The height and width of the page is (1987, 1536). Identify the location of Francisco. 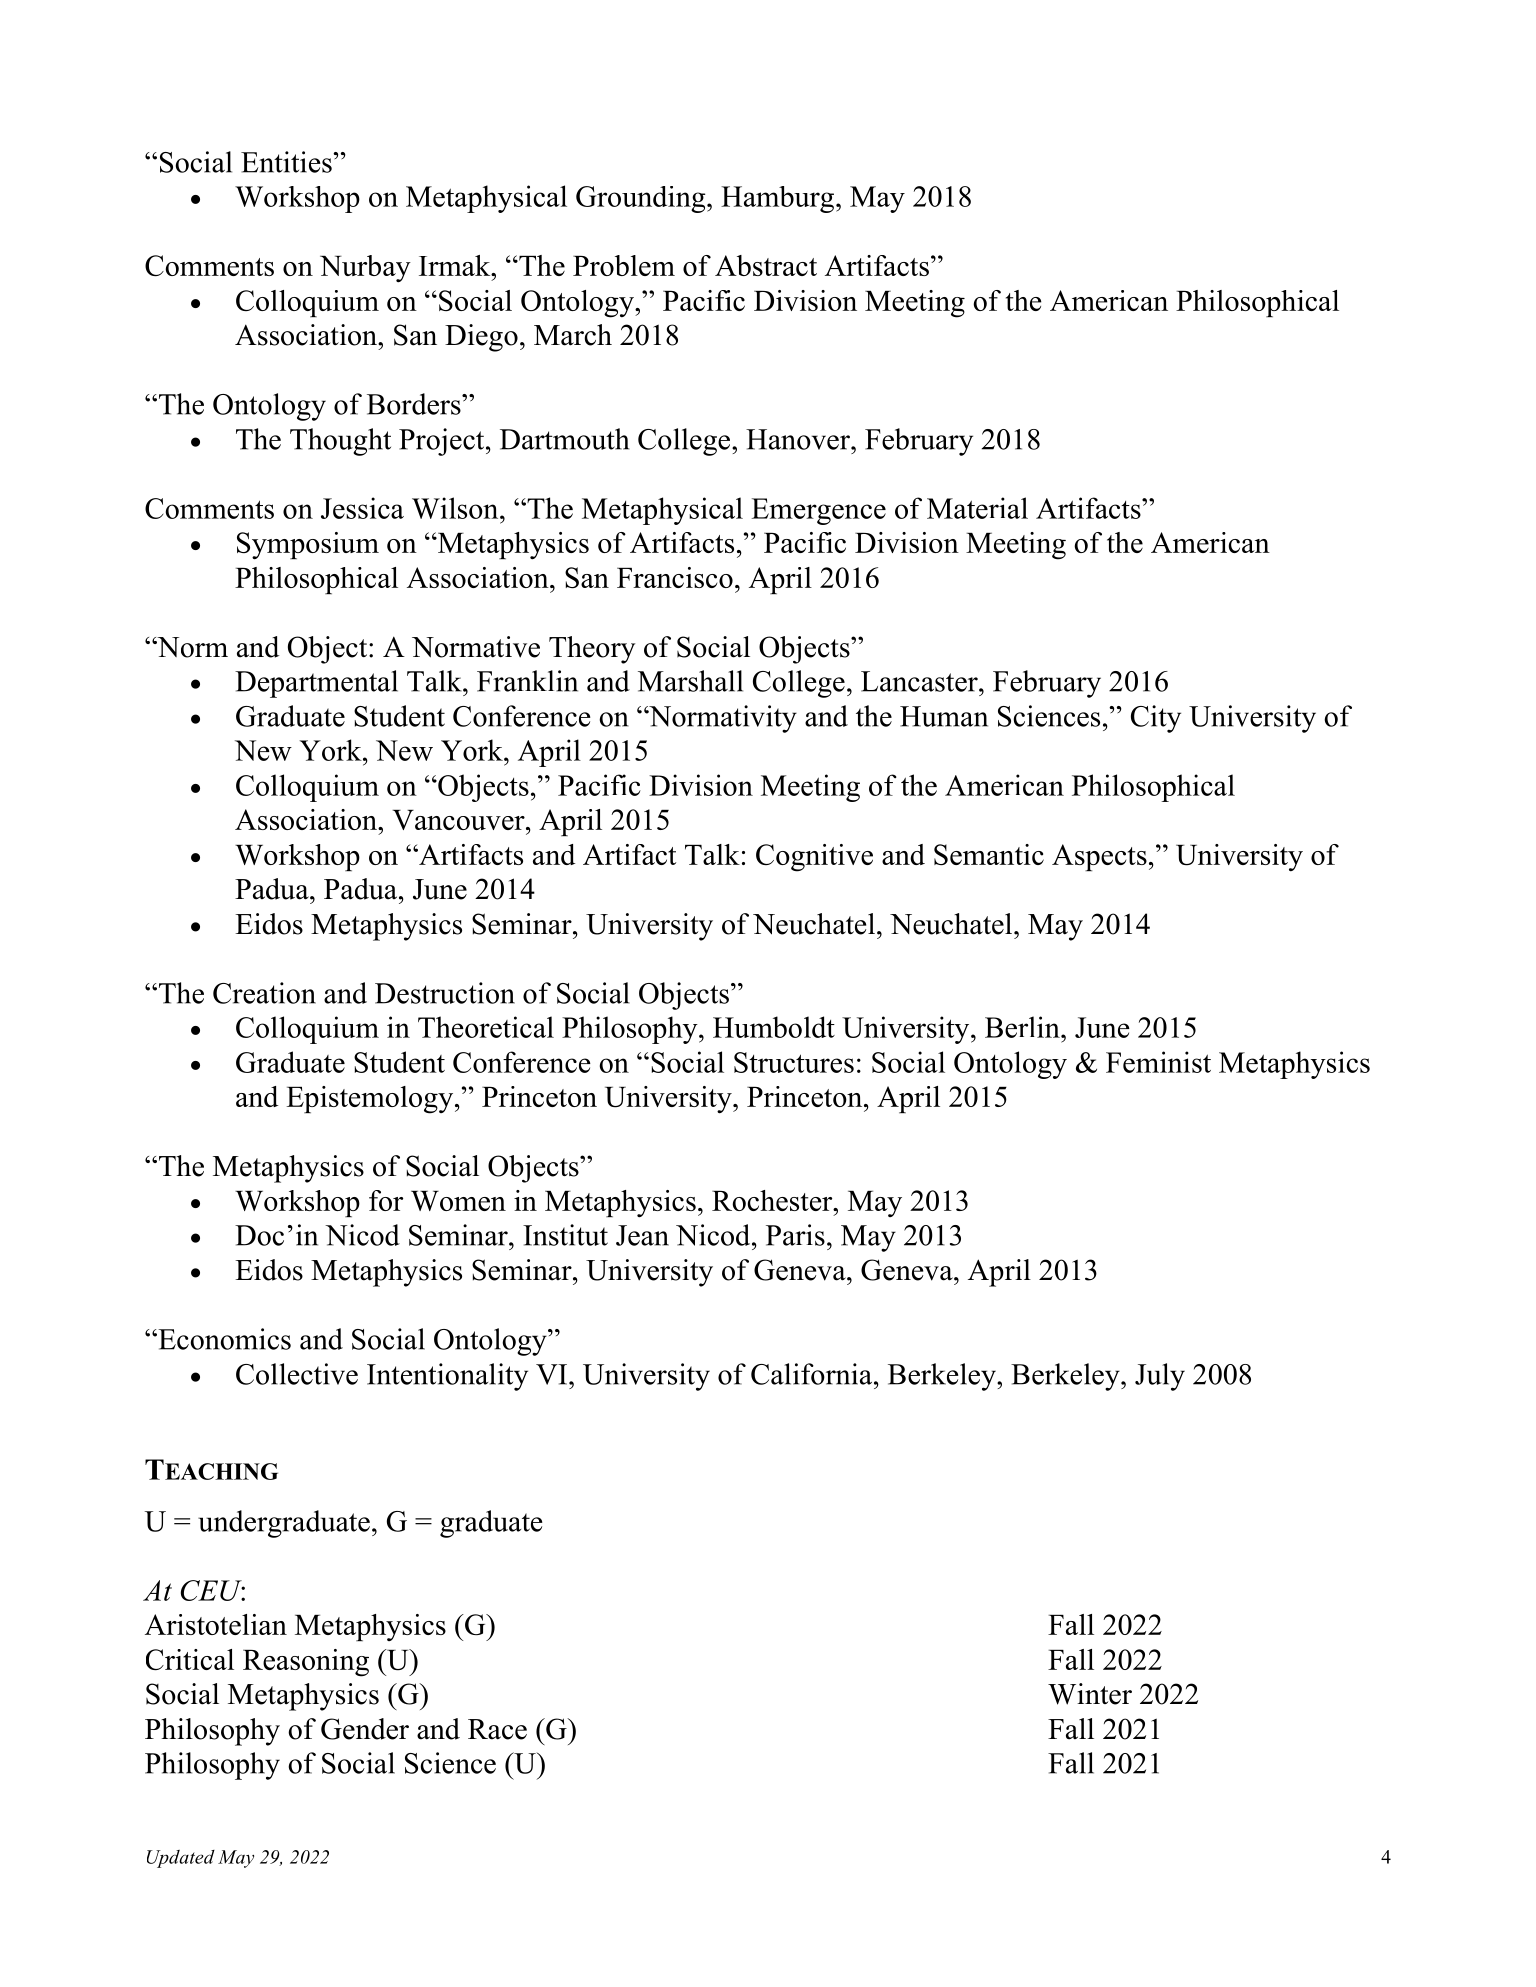
(675, 577).
